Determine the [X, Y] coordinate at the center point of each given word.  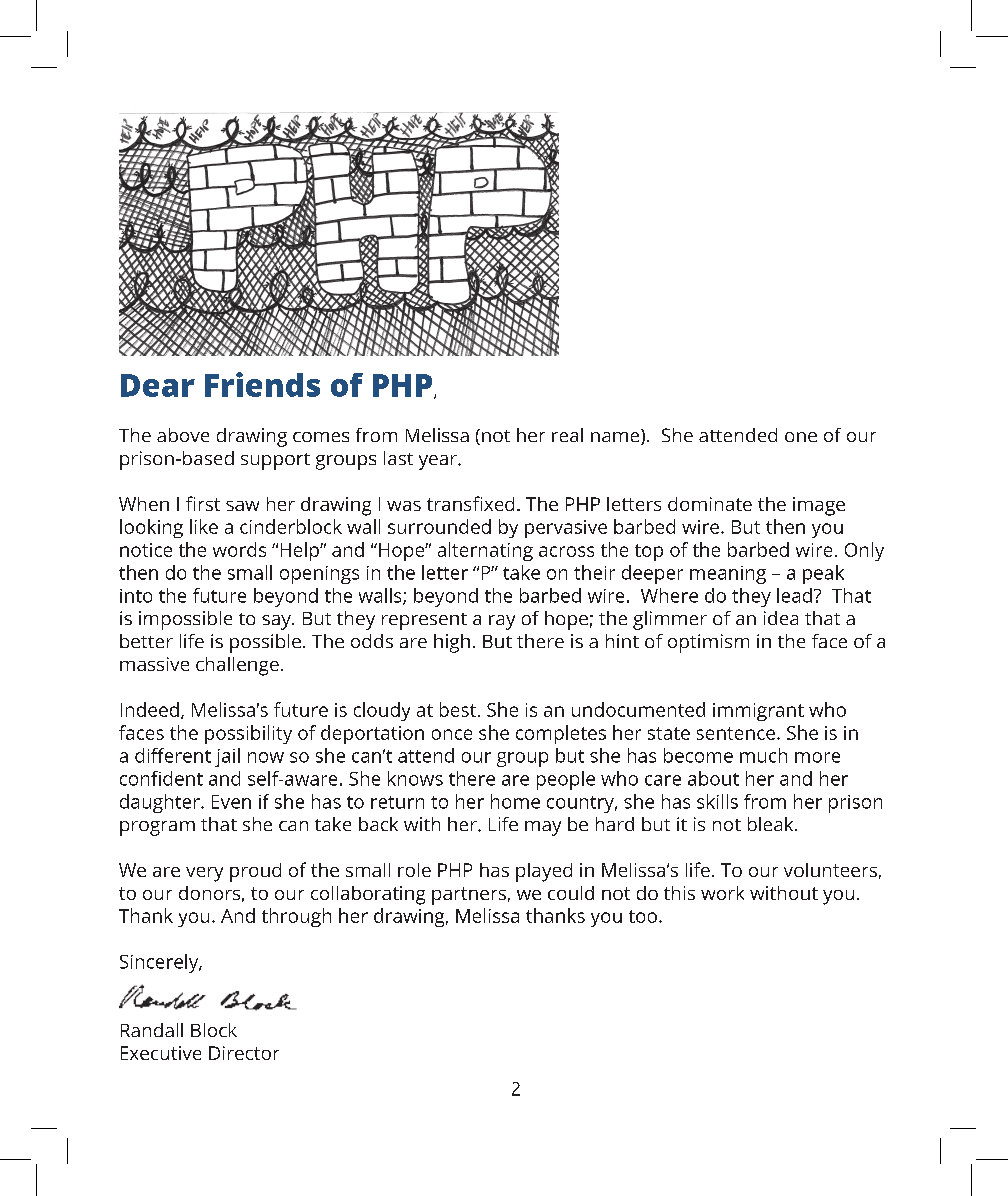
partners [469, 896]
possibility [248, 734]
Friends [262, 384]
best [458, 709]
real [567, 435]
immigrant [758, 712]
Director [244, 1053]
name [616, 437]
